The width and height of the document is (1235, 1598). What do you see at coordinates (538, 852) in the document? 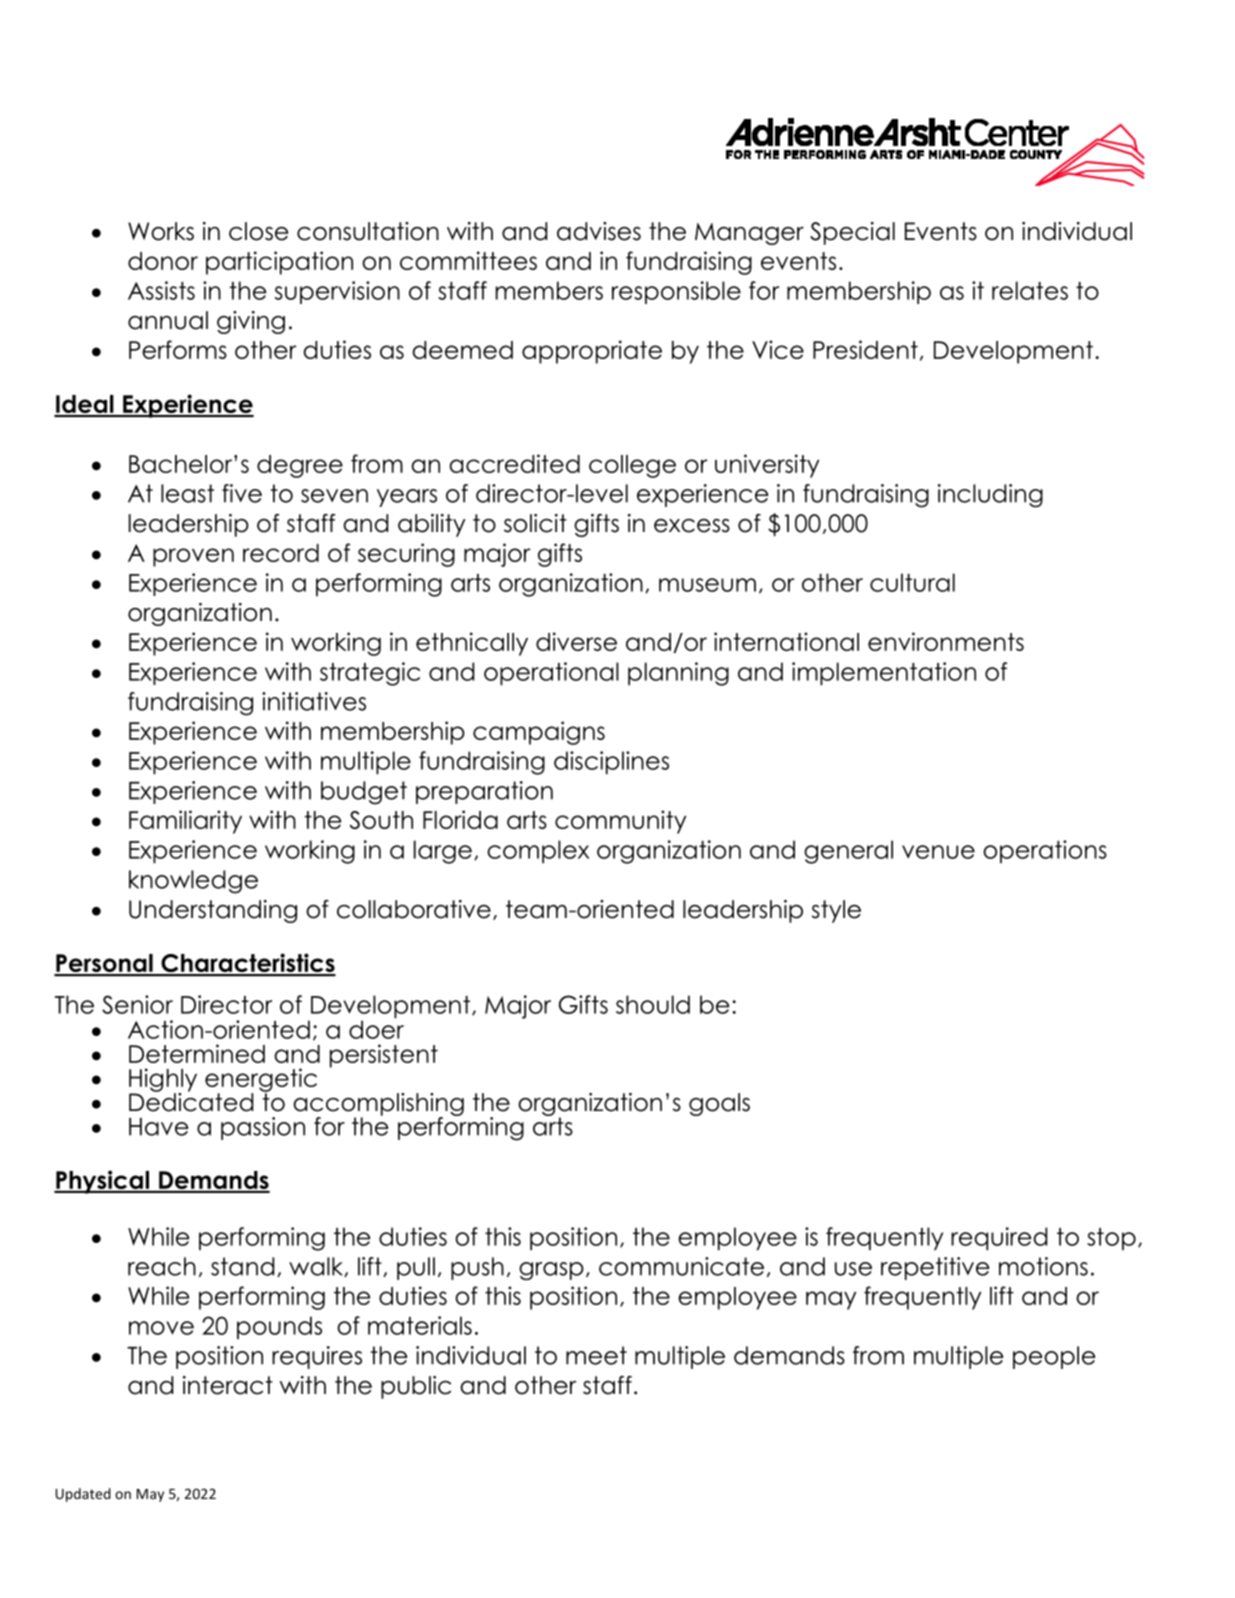
I see `complex` at bounding box center [538, 852].
